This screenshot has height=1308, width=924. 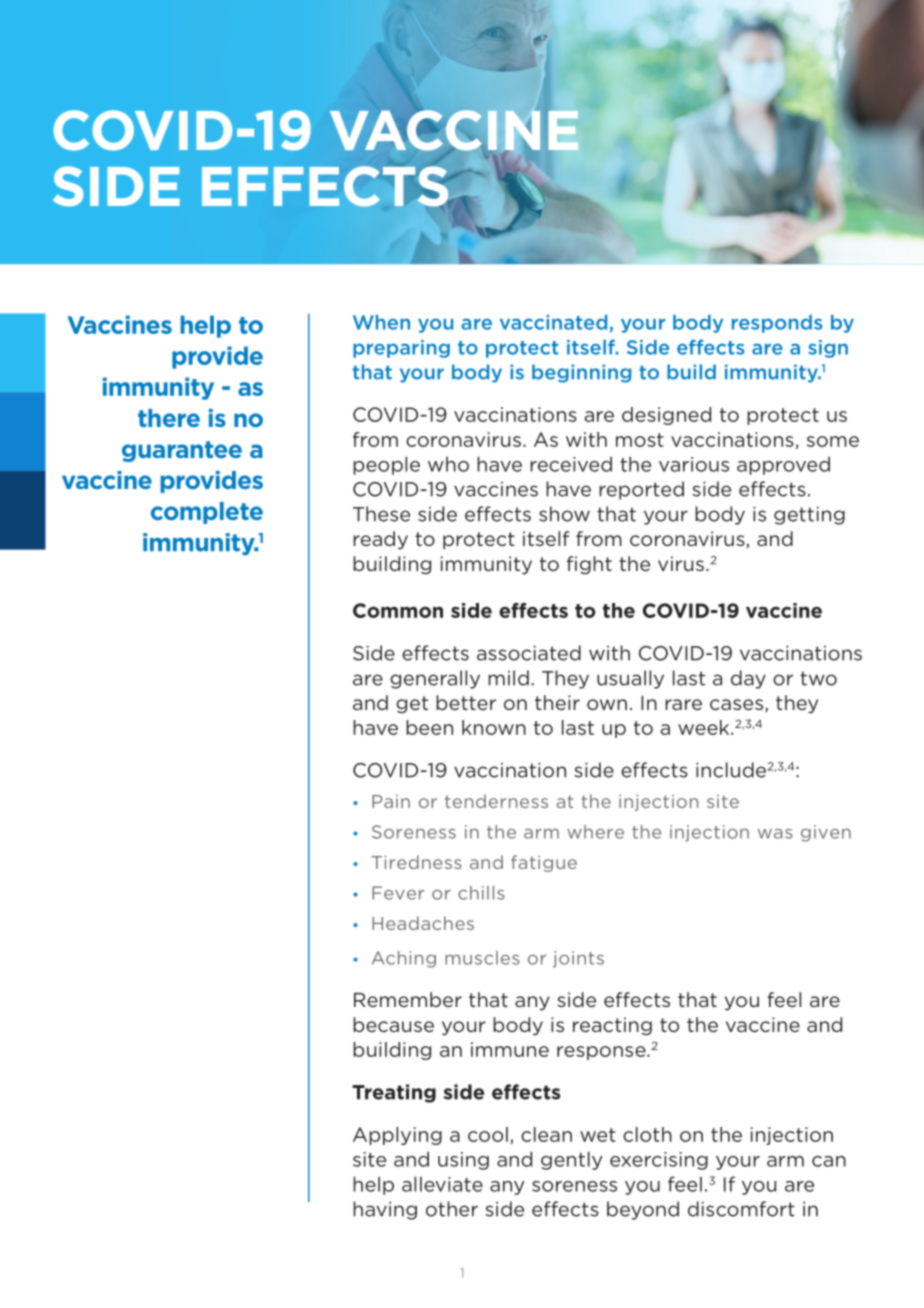 What do you see at coordinates (612, 1026) in the screenshot?
I see `reacting` at bounding box center [612, 1026].
